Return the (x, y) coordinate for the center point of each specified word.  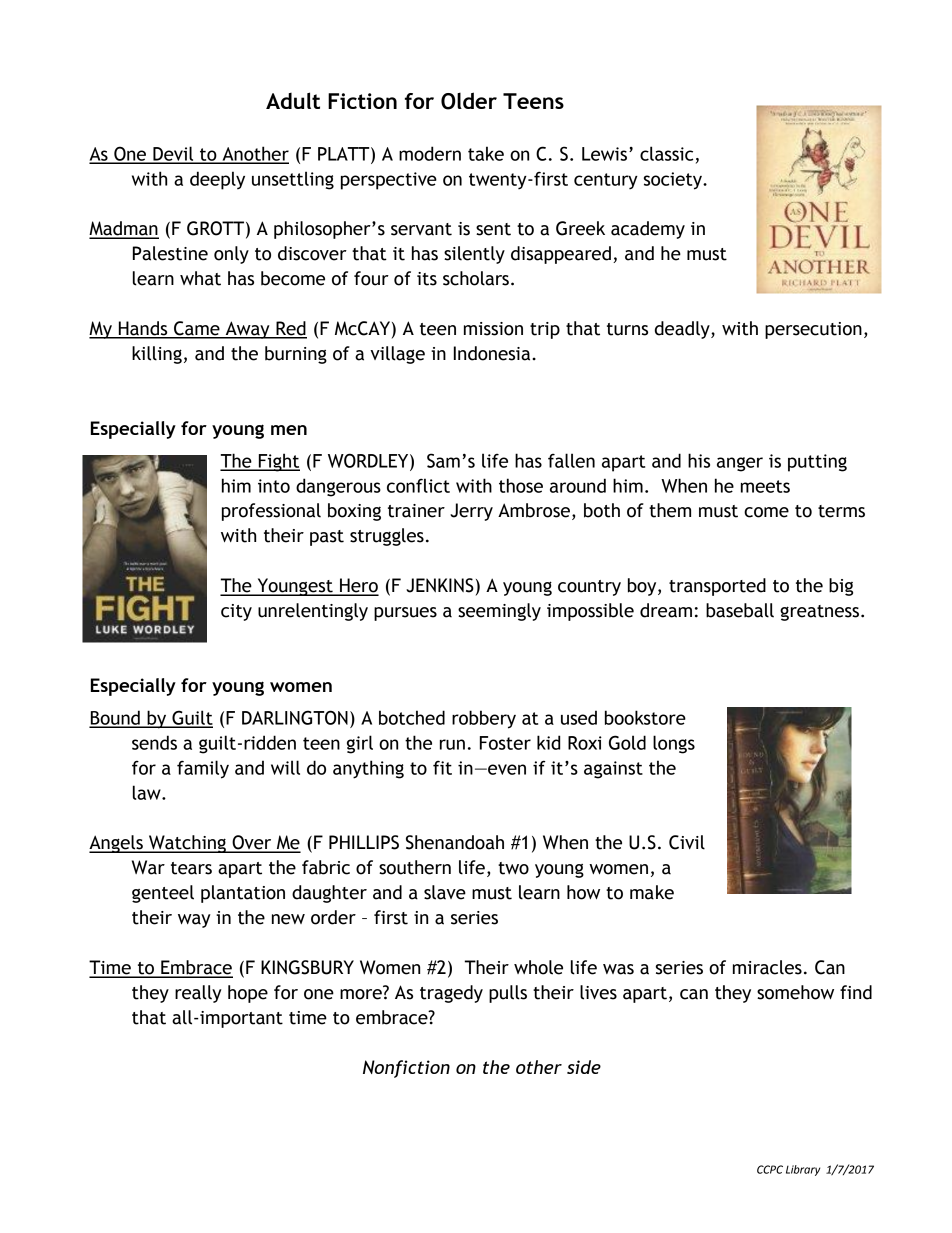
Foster (505, 743)
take (486, 153)
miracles (767, 967)
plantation (243, 894)
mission (493, 329)
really (198, 994)
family (203, 769)
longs (674, 744)
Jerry (471, 512)
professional (271, 512)
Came (197, 329)
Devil (173, 154)
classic (666, 153)
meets (765, 486)
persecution (813, 330)
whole (538, 967)
